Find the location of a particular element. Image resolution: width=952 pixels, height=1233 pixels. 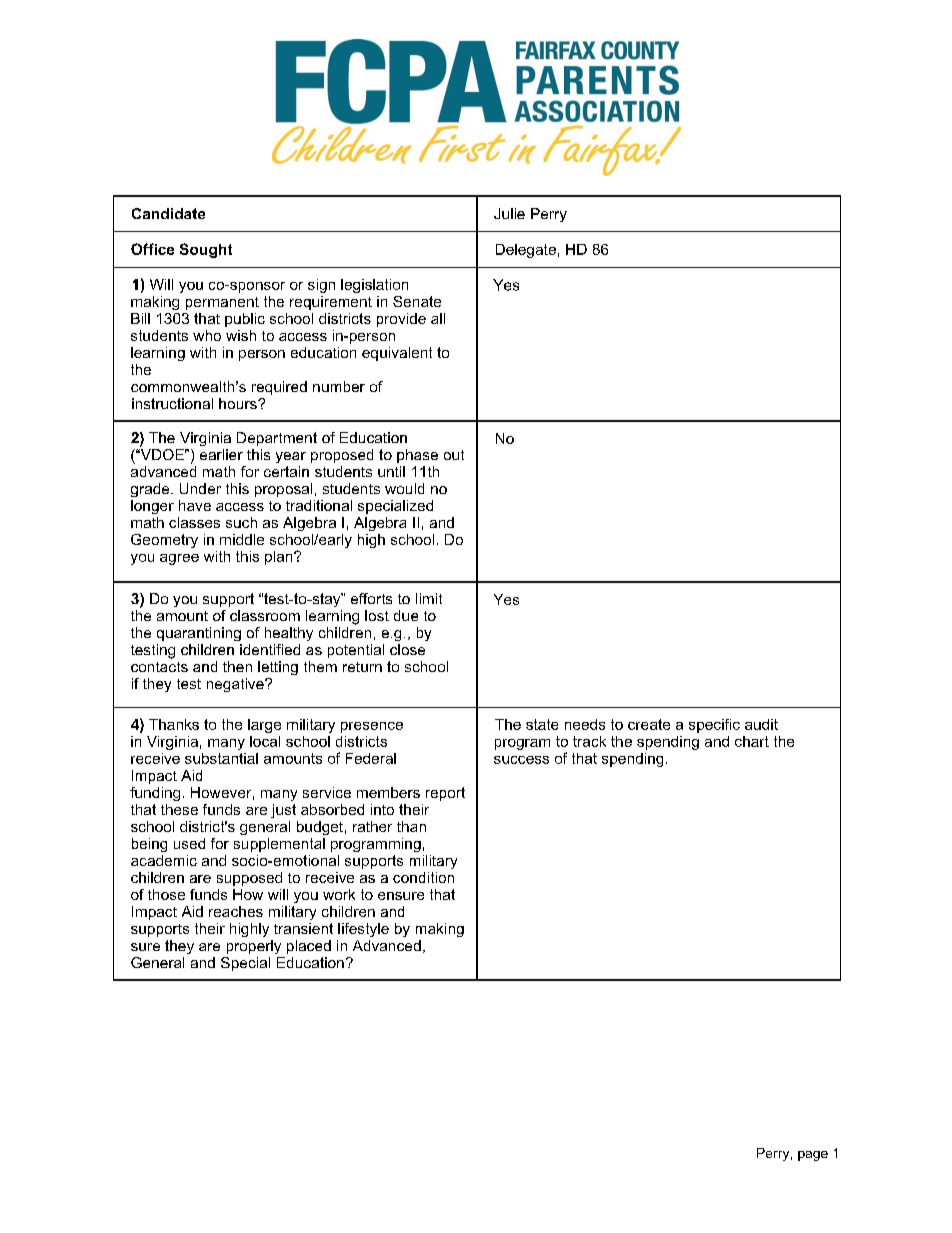

negative is located at coordinates (236, 685).
